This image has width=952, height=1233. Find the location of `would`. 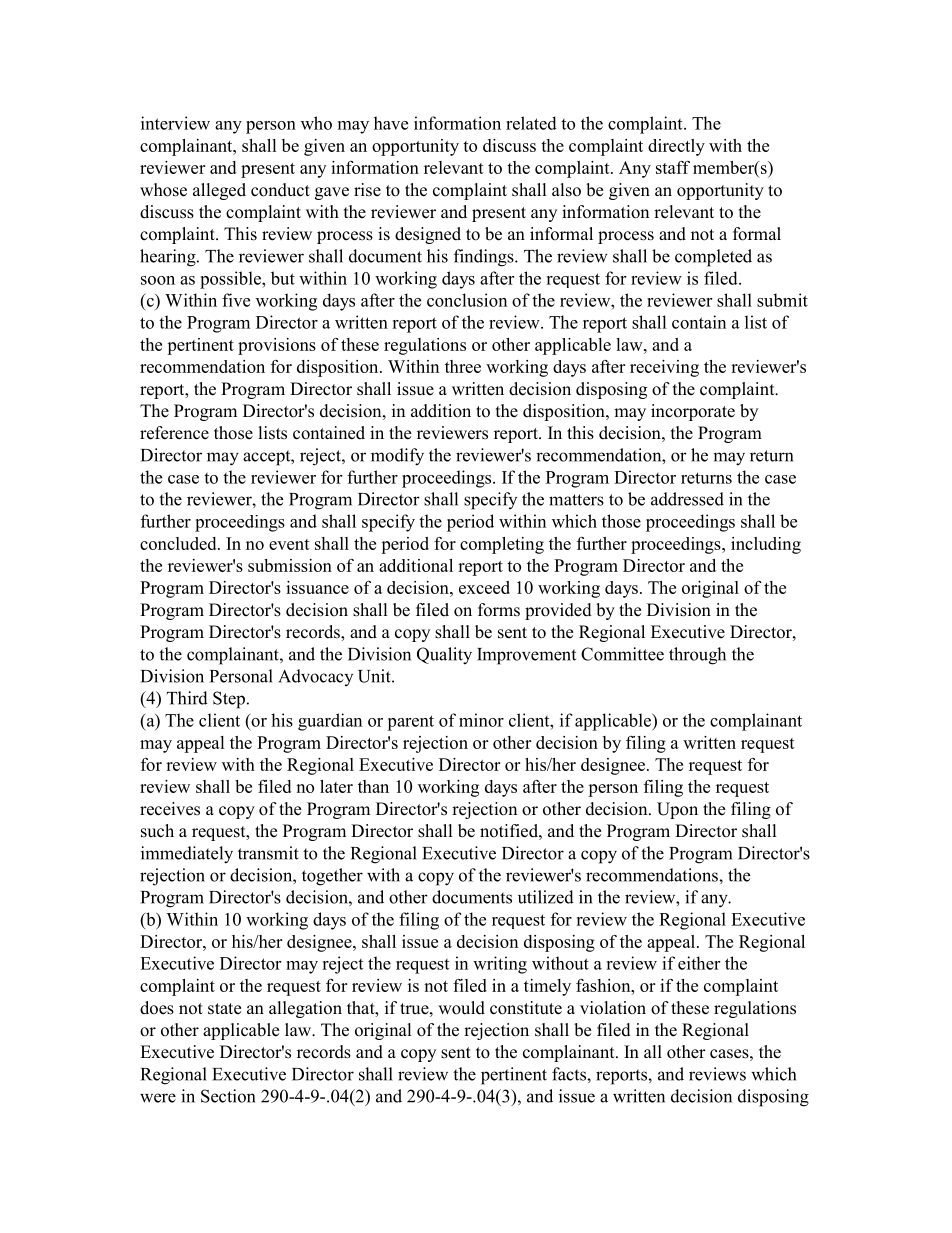

would is located at coordinates (461, 1008).
